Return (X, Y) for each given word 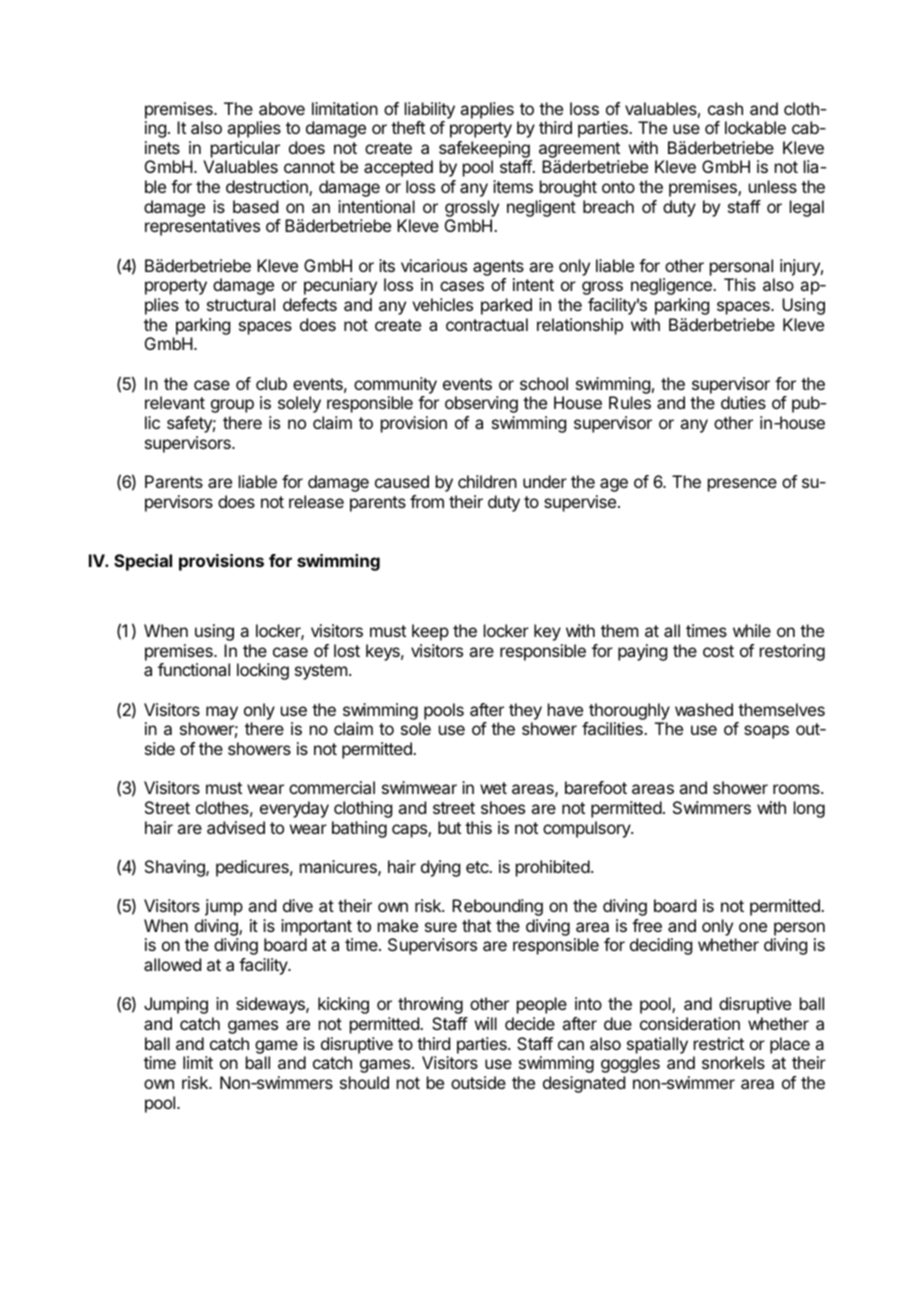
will (486, 1023)
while (752, 630)
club (271, 383)
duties (743, 402)
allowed (172, 964)
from (427, 501)
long (809, 809)
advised (236, 827)
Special (143, 562)
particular (245, 149)
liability (430, 110)
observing (481, 404)
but (449, 827)
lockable (755, 127)
